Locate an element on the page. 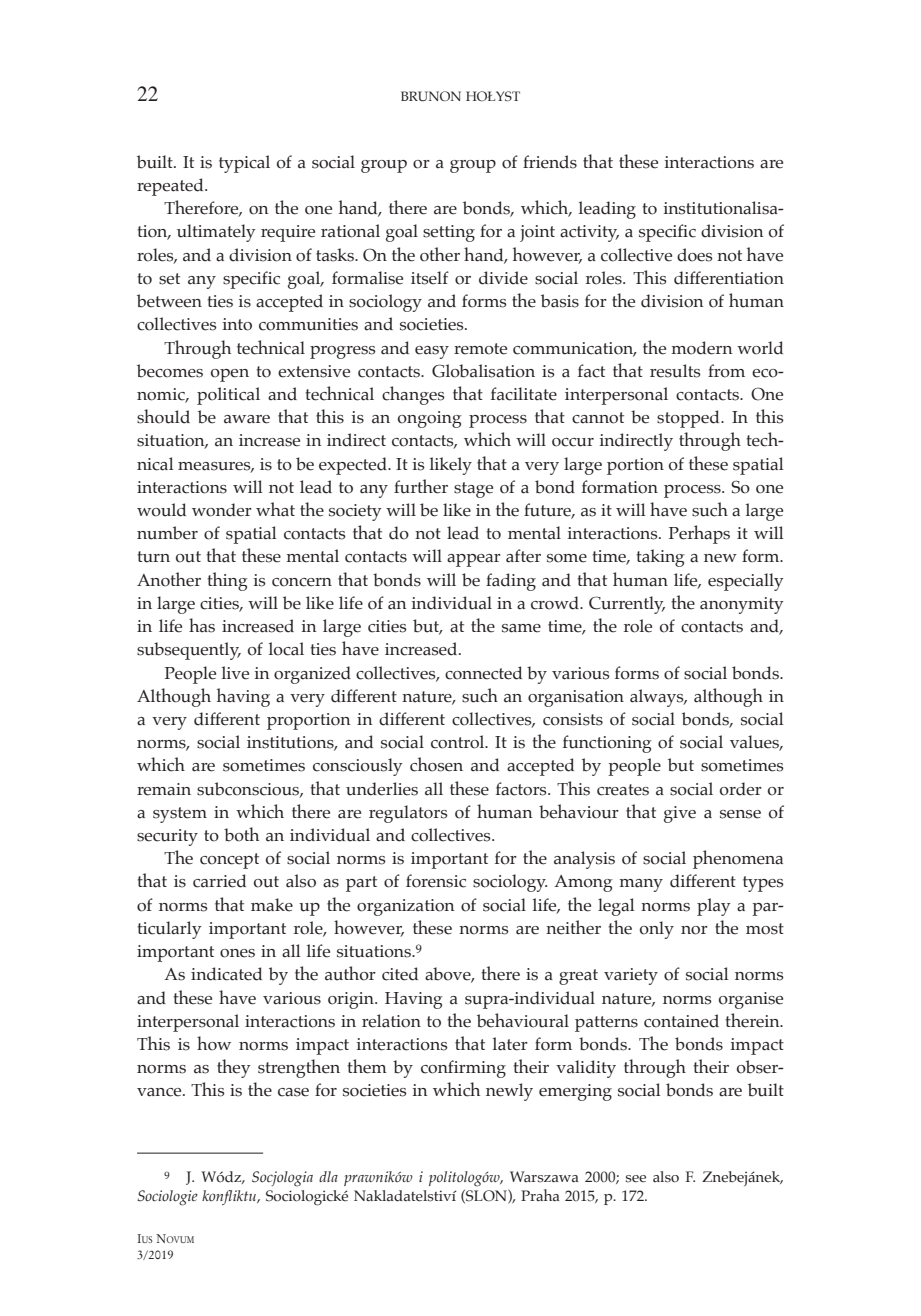 Image resolution: width=921 pixels, height=1316 pixels. typical is located at coordinates (244, 164).
